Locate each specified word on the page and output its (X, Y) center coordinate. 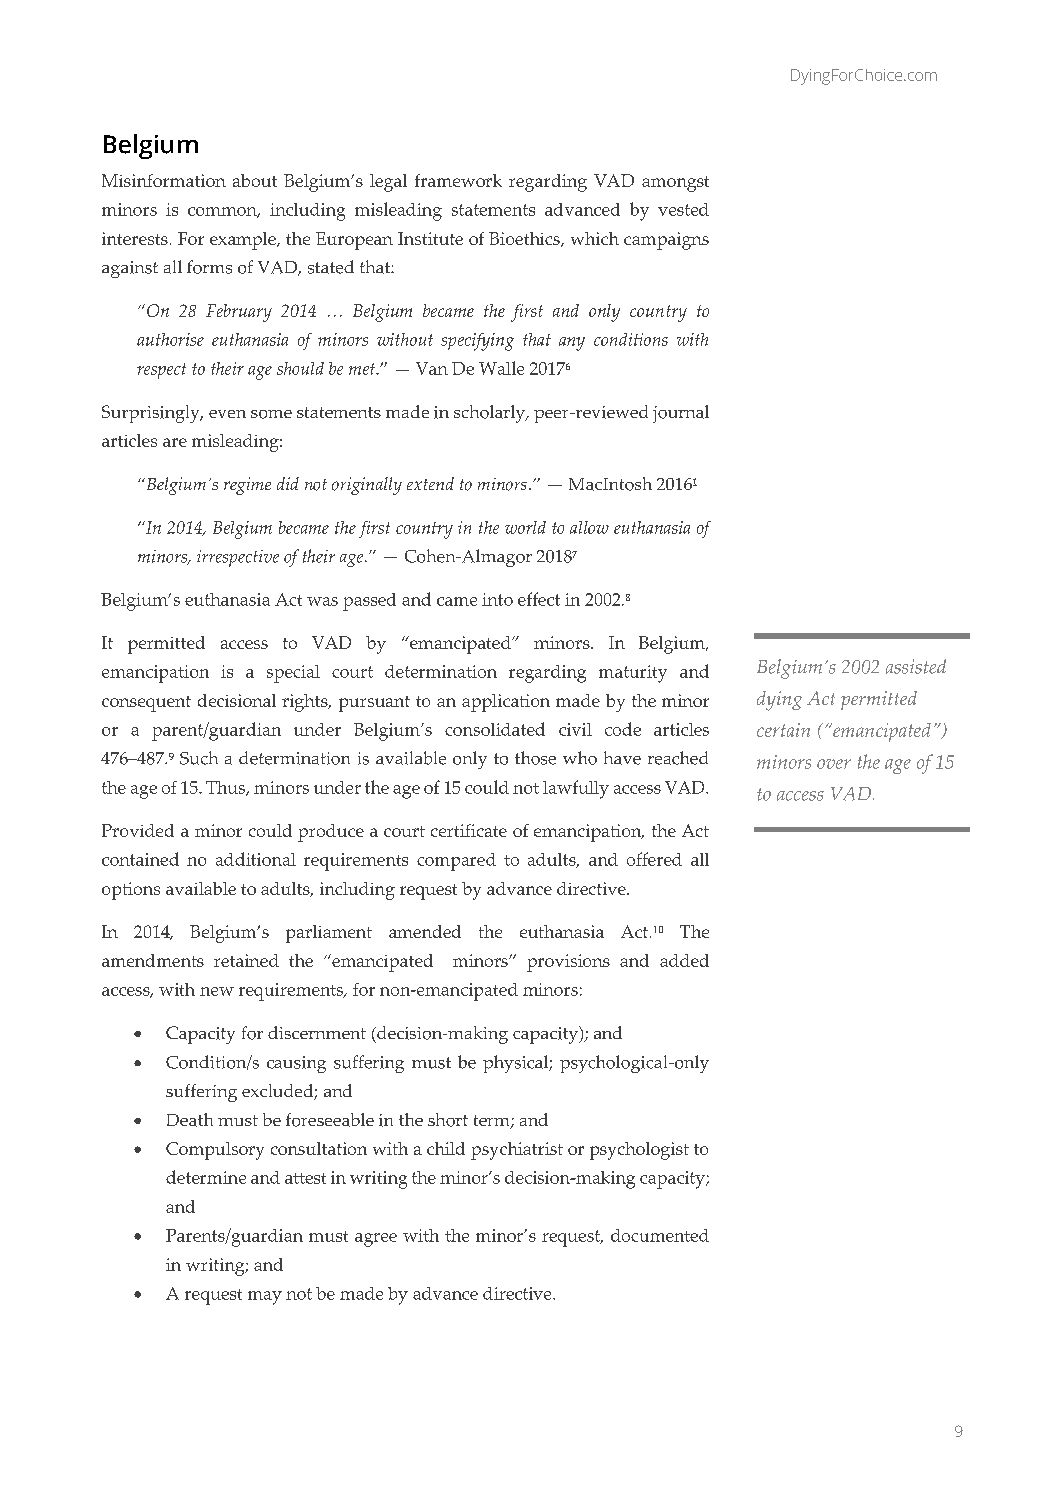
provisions (568, 963)
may (265, 1298)
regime (247, 486)
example (244, 241)
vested (683, 209)
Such (199, 758)
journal (681, 414)
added (684, 960)
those (535, 758)
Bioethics (525, 239)
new (217, 991)
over (834, 764)
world (525, 527)
